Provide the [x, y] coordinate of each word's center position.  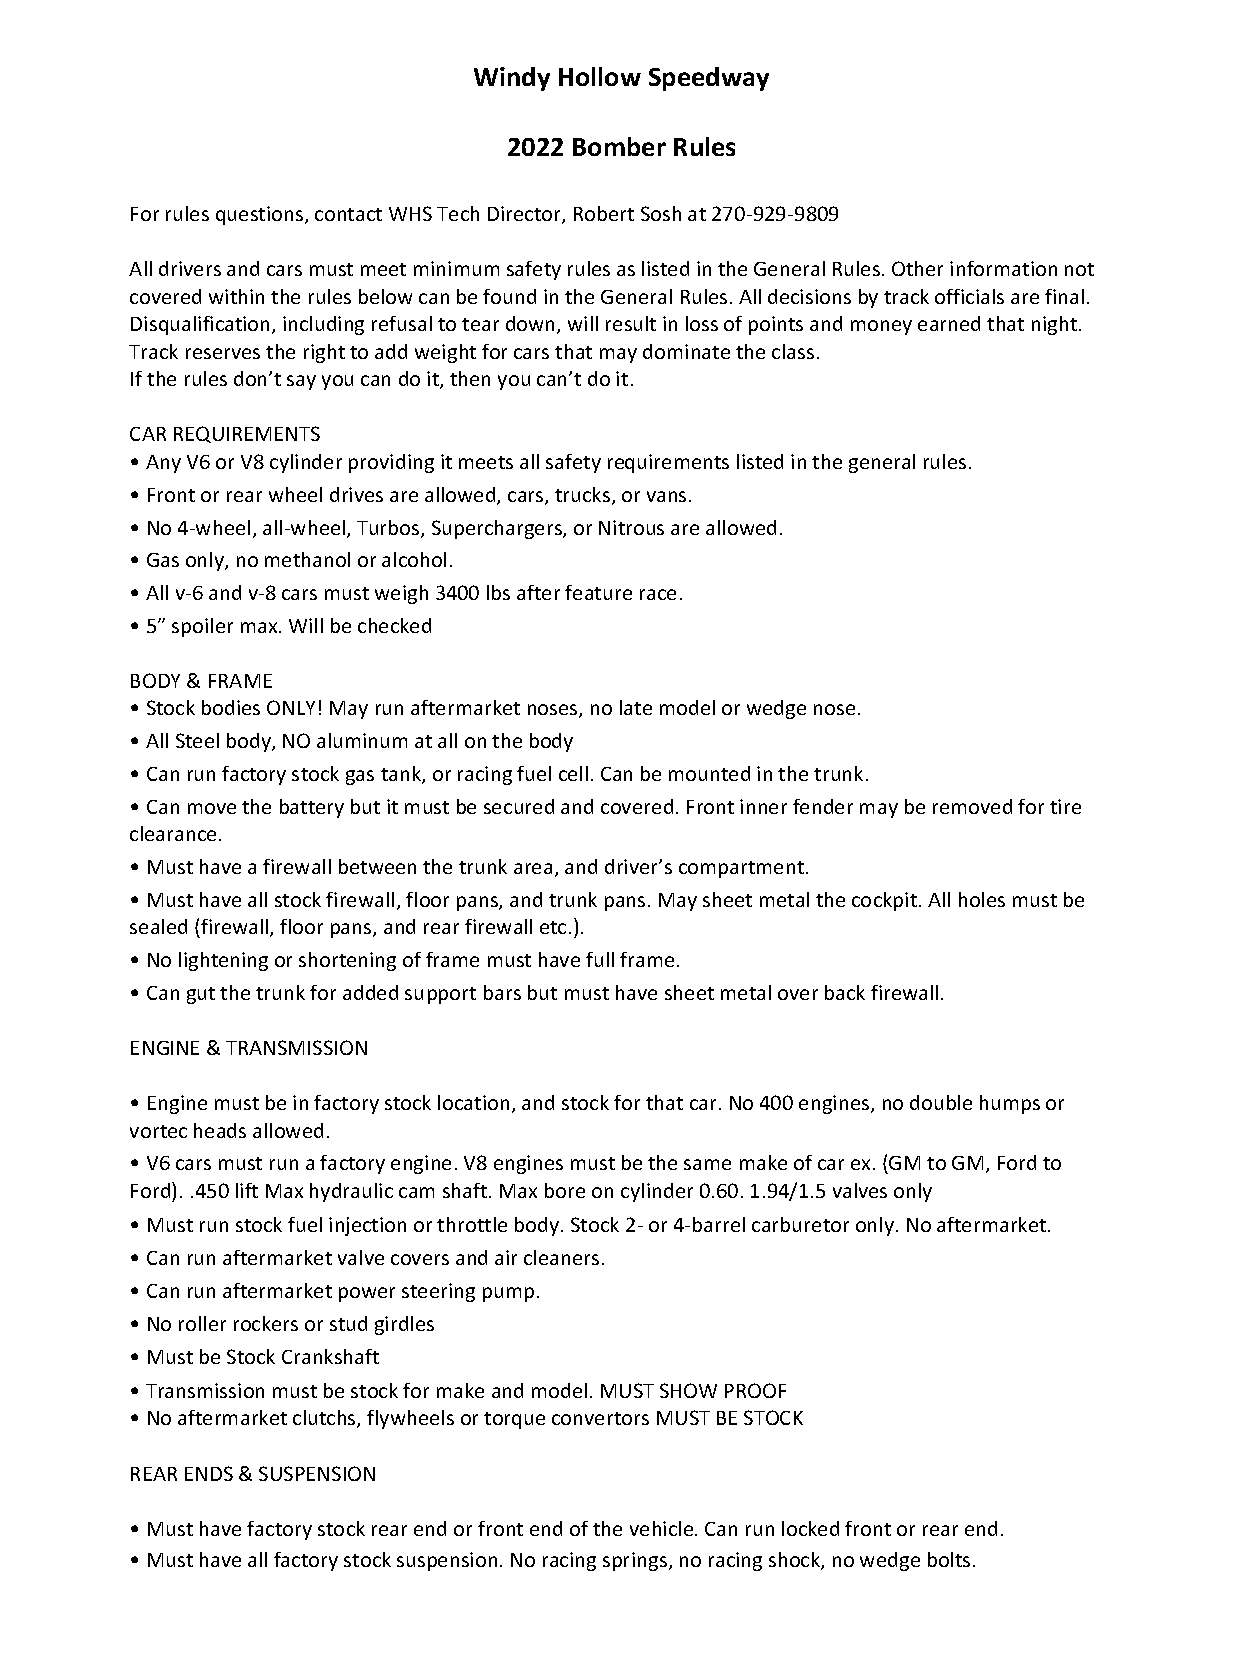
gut [201, 995]
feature [598, 592]
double [941, 1102]
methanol [307, 559]
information [1003, 268]
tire [1065, 806]
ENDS [209, 1473]
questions [261, 215]
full [600, 959]
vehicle [663, 1528]
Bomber [619, 146]
